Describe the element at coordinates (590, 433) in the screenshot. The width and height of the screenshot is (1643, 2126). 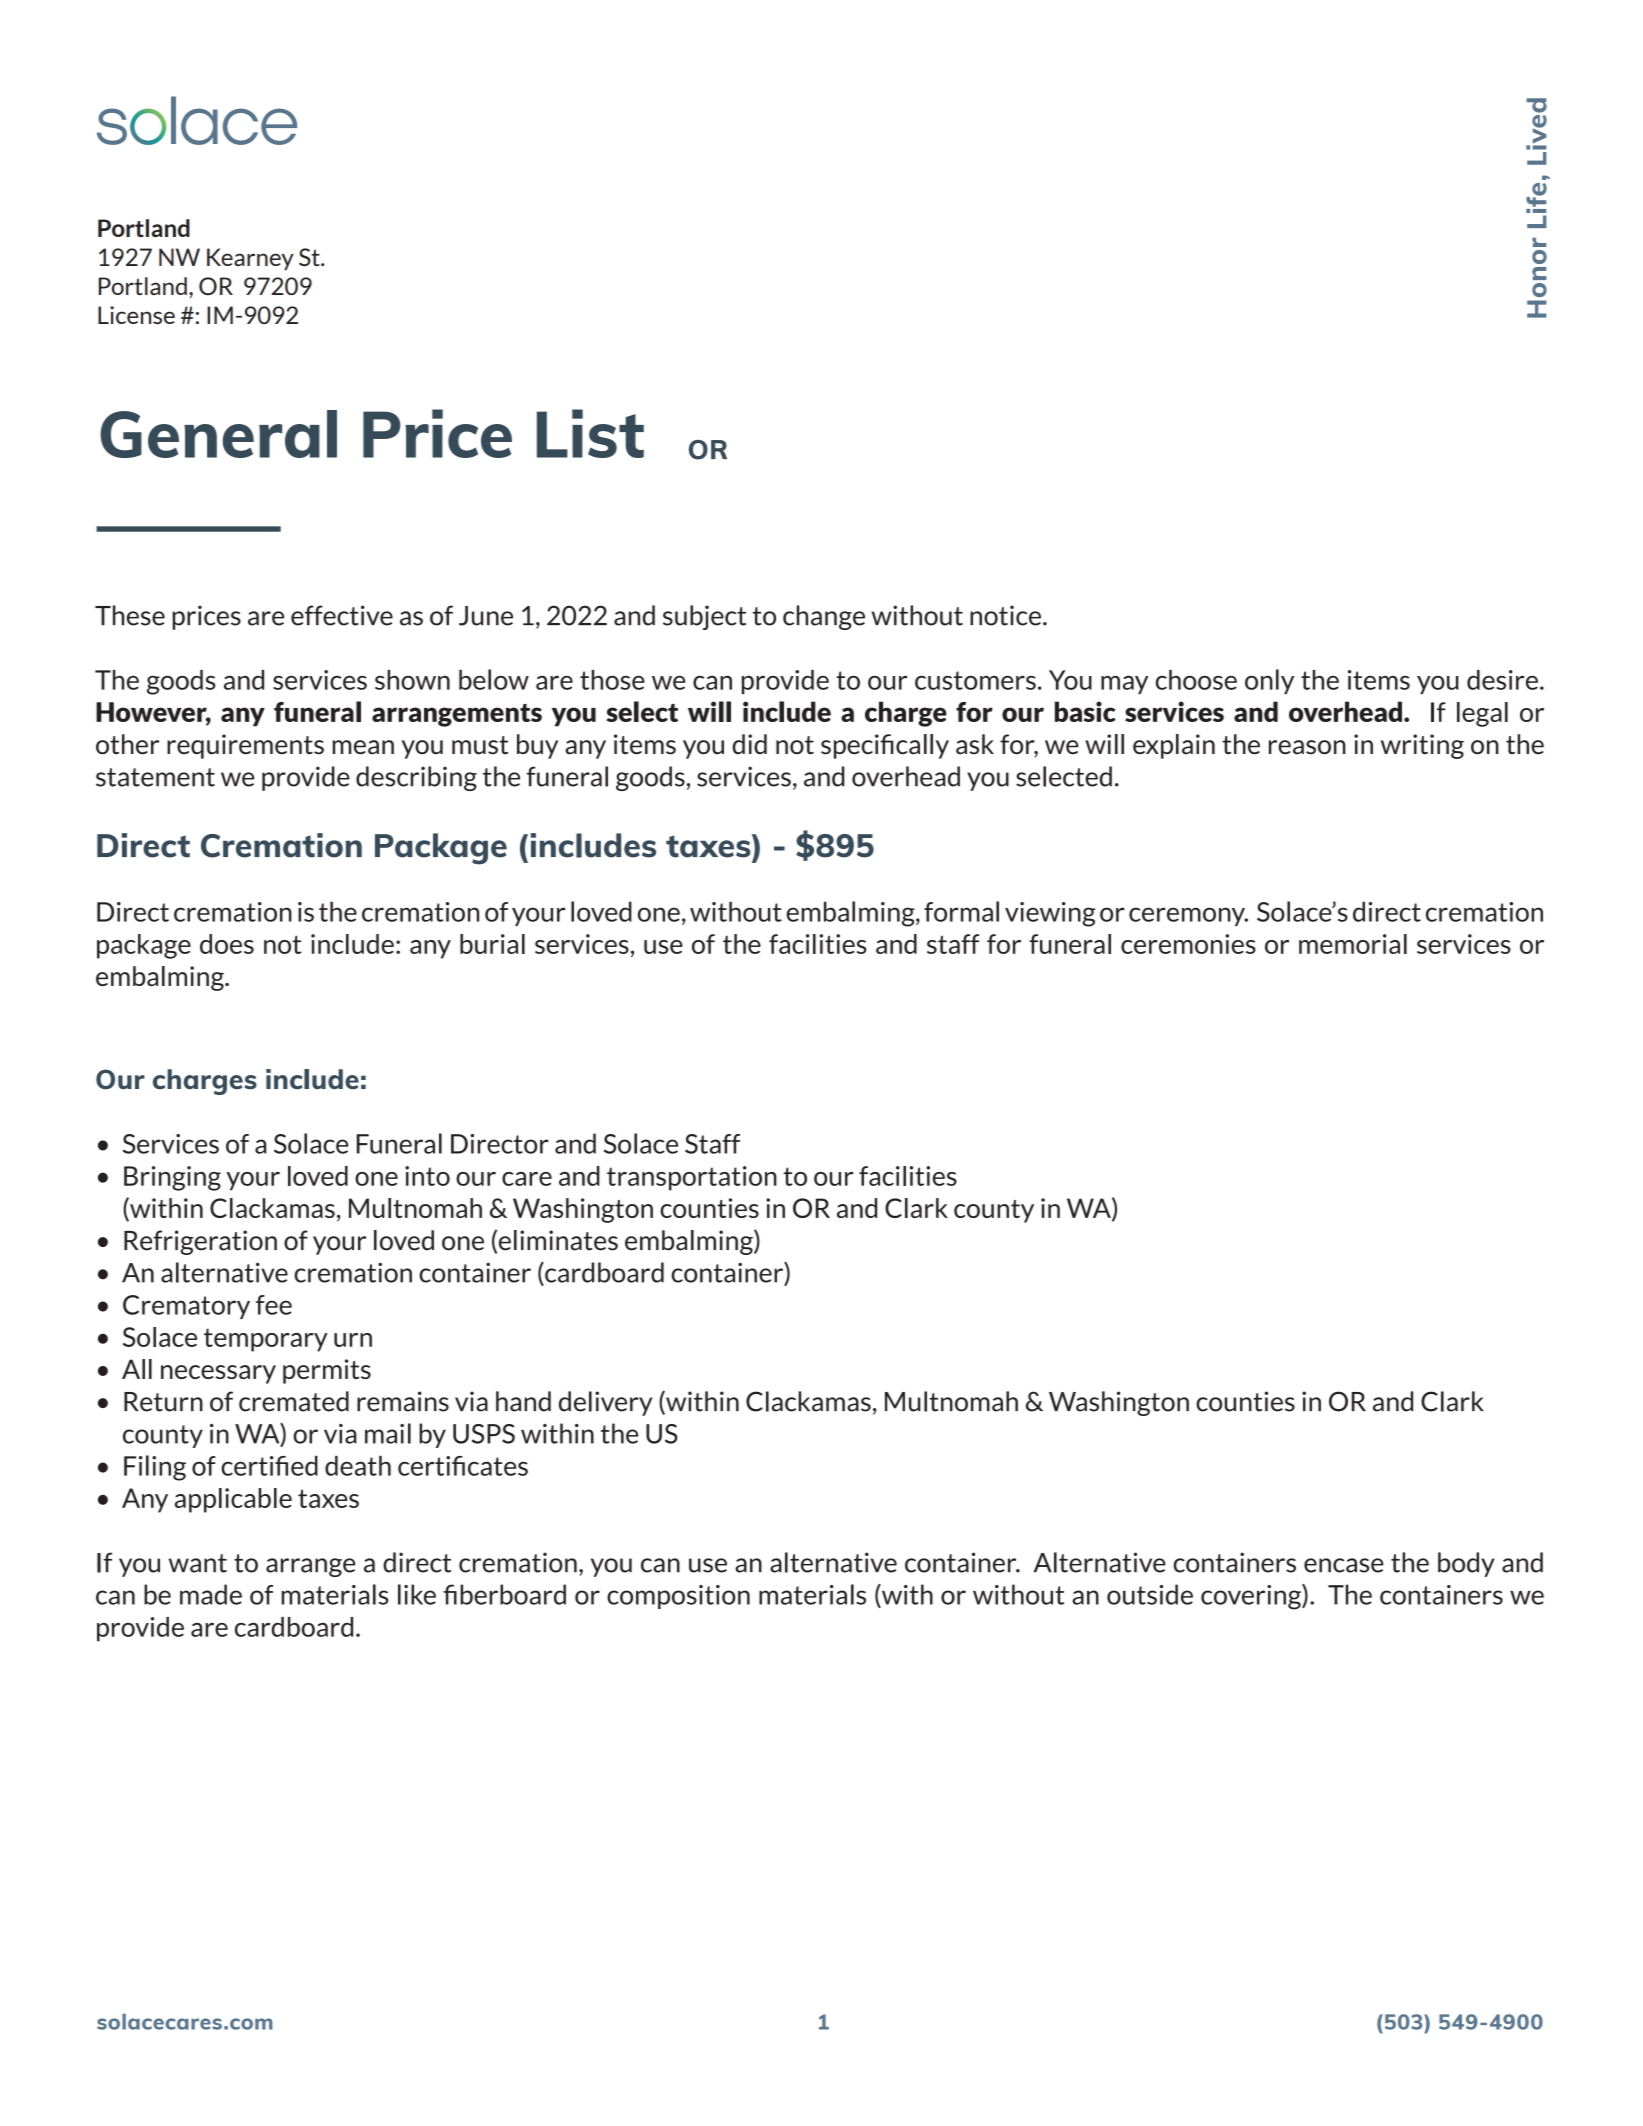
I see `List` at that location.
